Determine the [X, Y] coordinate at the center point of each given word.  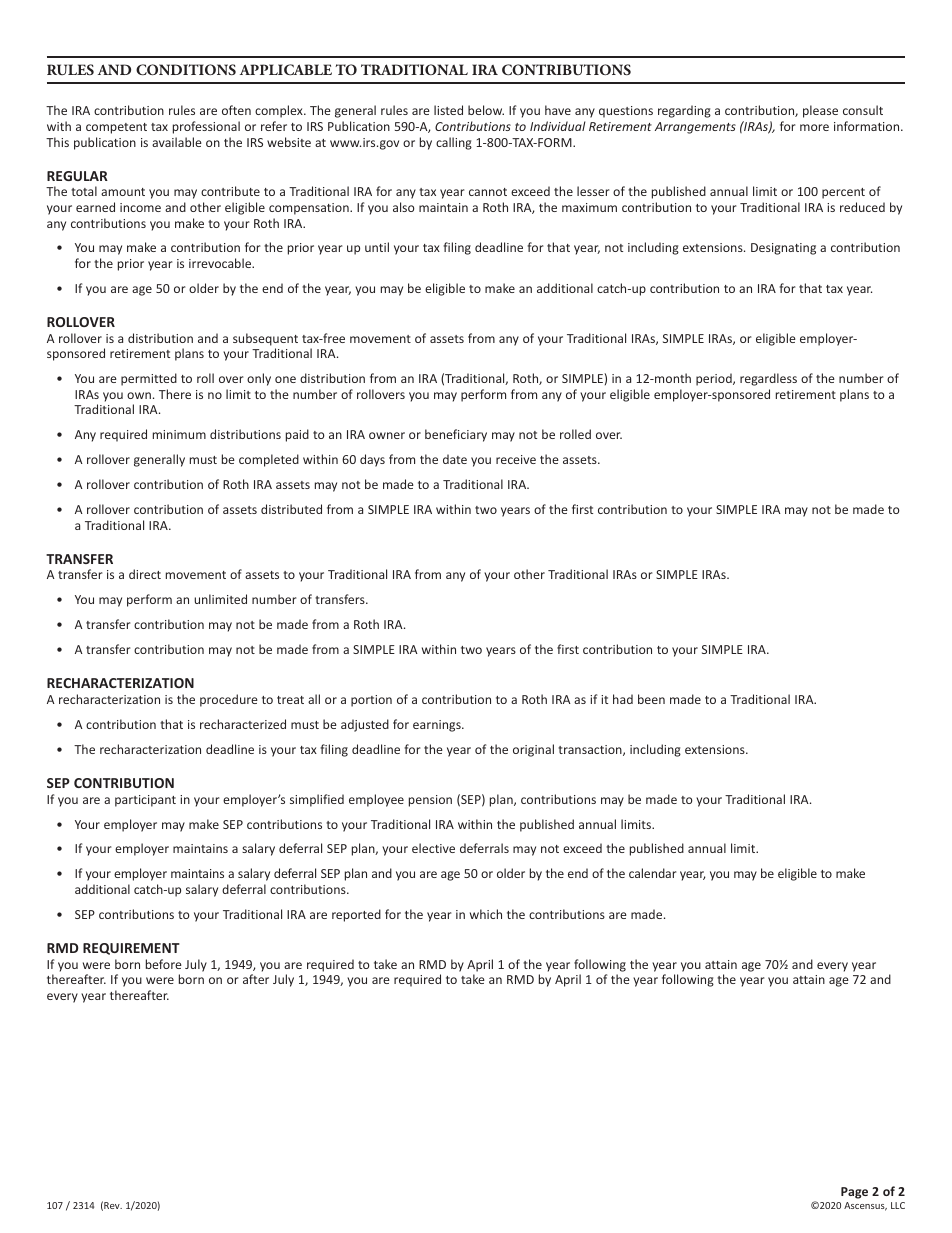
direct [145, 574]
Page [854, 1193]
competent [116, 128]
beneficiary [456, 435]
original [533, 750]
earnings [438, 726]
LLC [898, 1205]
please [820, 111]
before [164, 964]
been [651, 699]
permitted [149, 379]
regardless [768, 379]
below [486, 110]
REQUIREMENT [131, 949]
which [486, 914]
